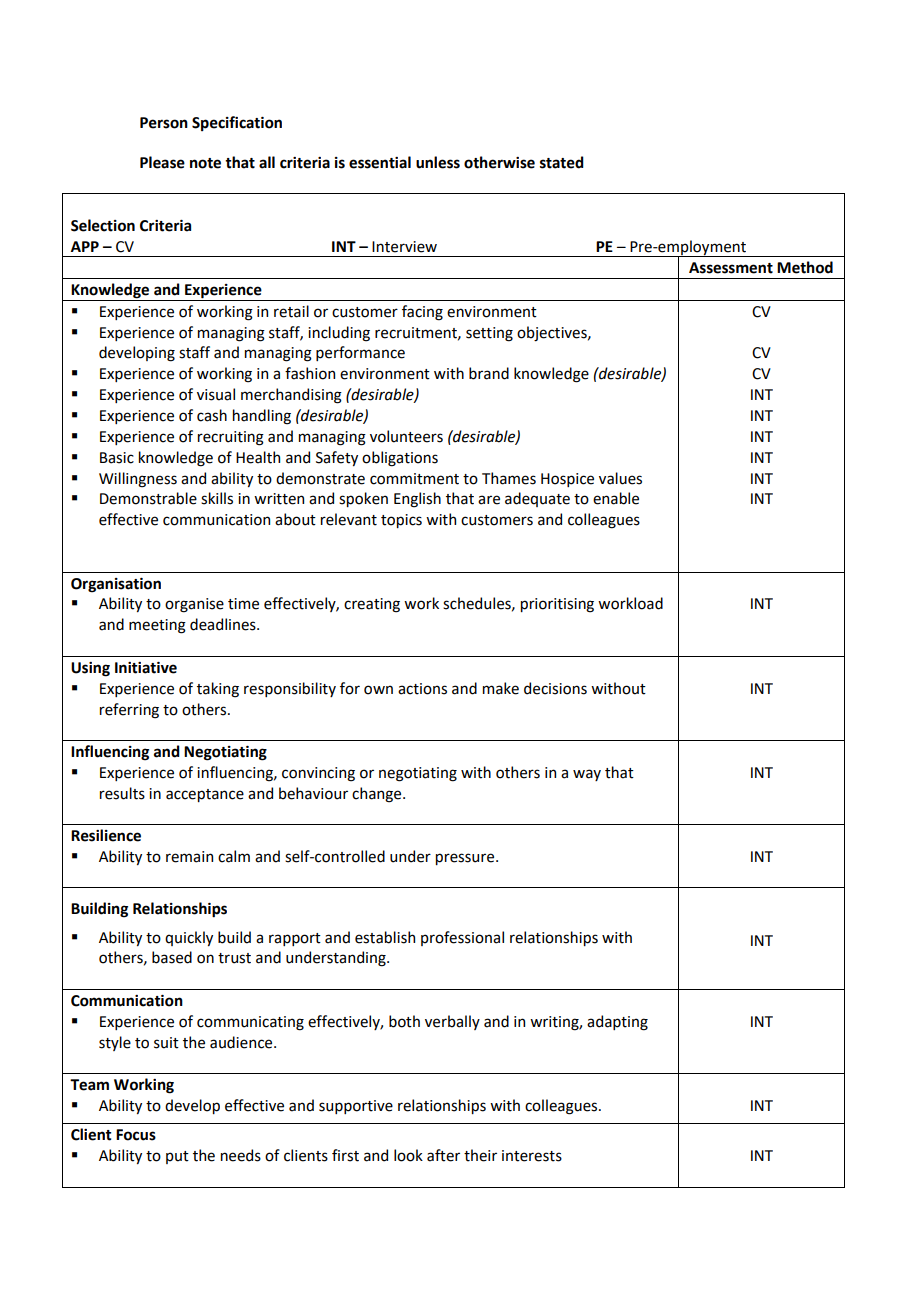 Image resolution: width=924 pixels, height=1308 pixels. I want to click on stated, so click(562, 162).
